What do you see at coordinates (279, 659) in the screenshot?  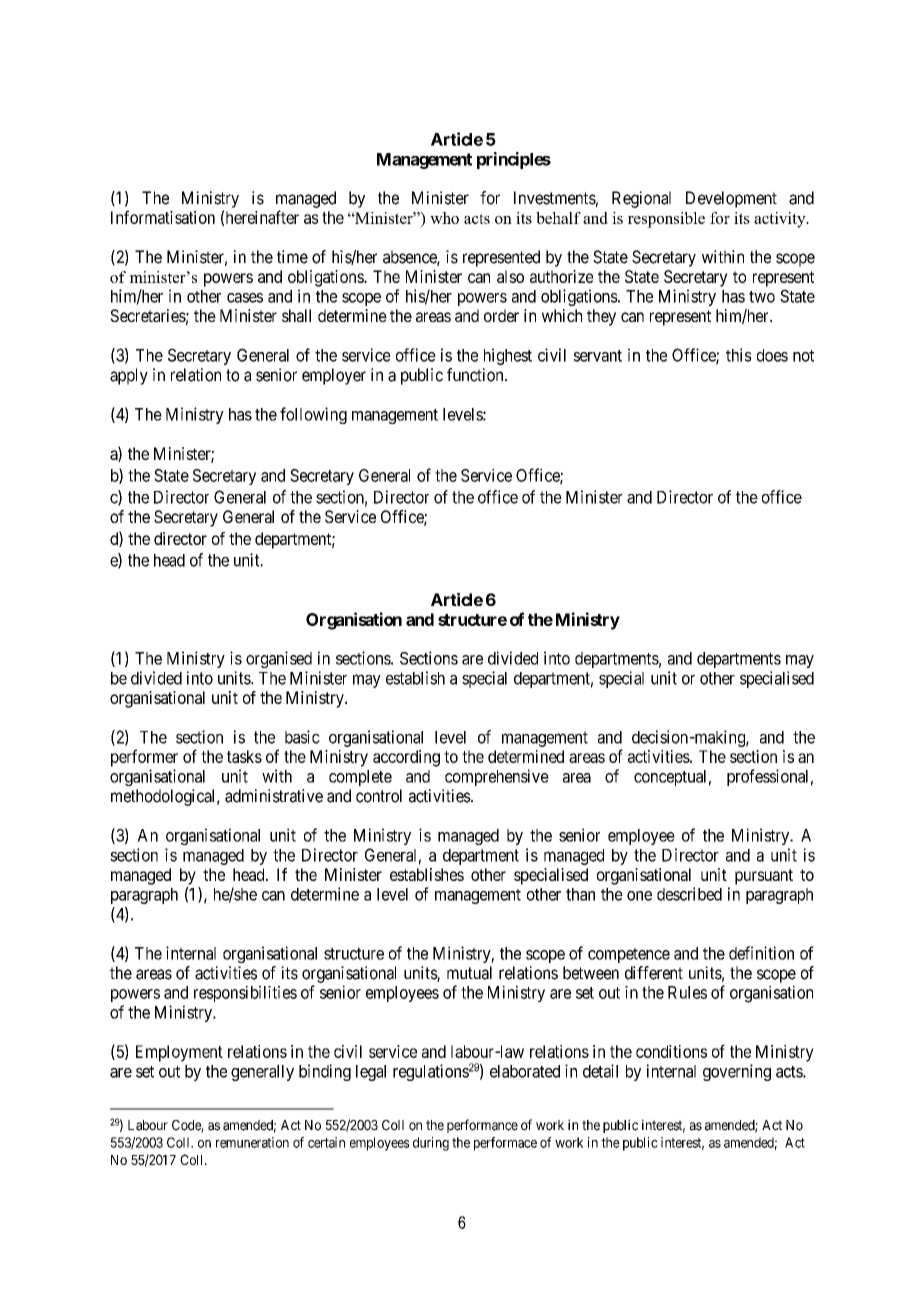 I see `organised` at bounding box center [279, 659].
